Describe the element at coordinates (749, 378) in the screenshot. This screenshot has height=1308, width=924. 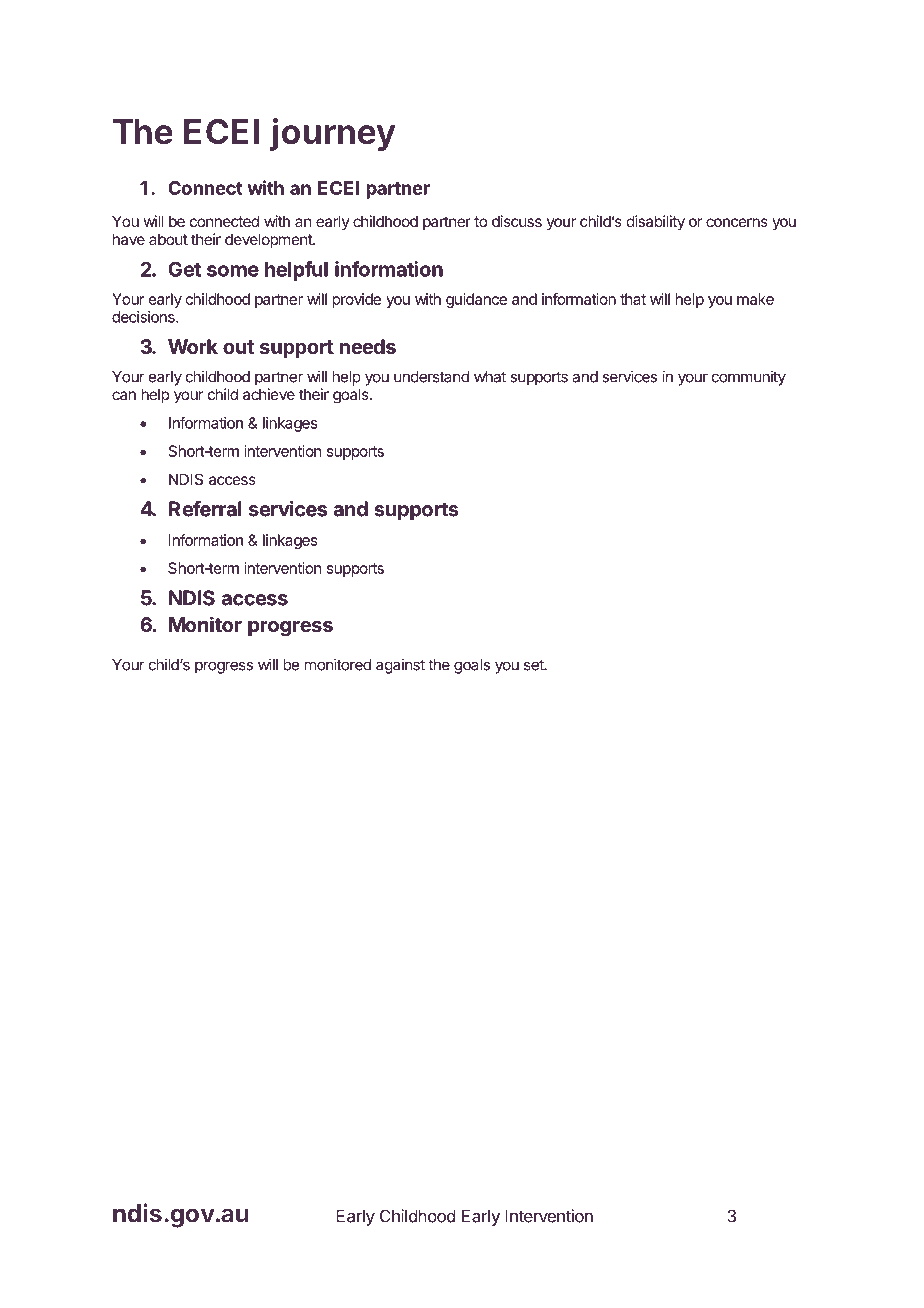
I see `community` at that location.
